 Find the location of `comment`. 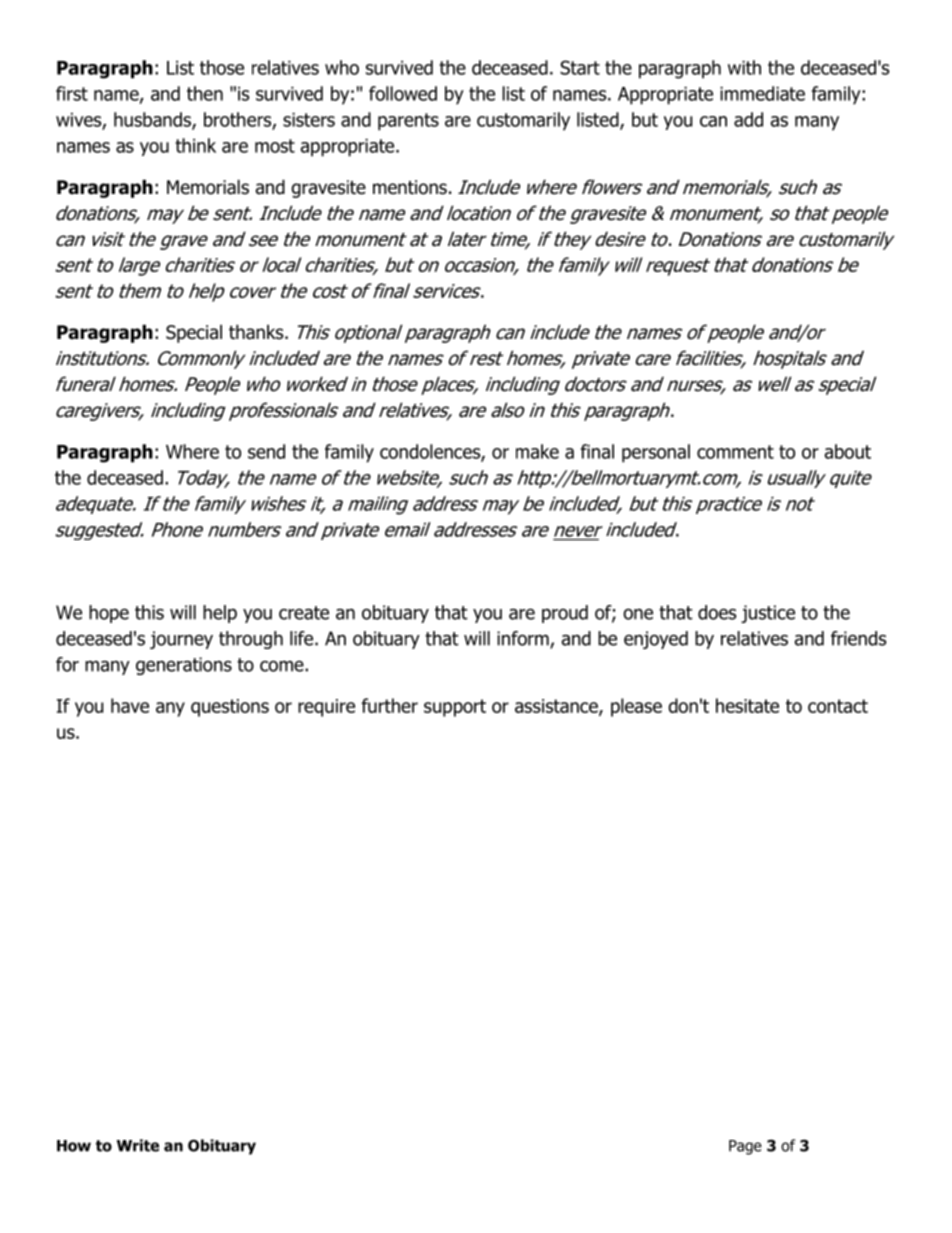

comment is located at coordinates (735, 452).
